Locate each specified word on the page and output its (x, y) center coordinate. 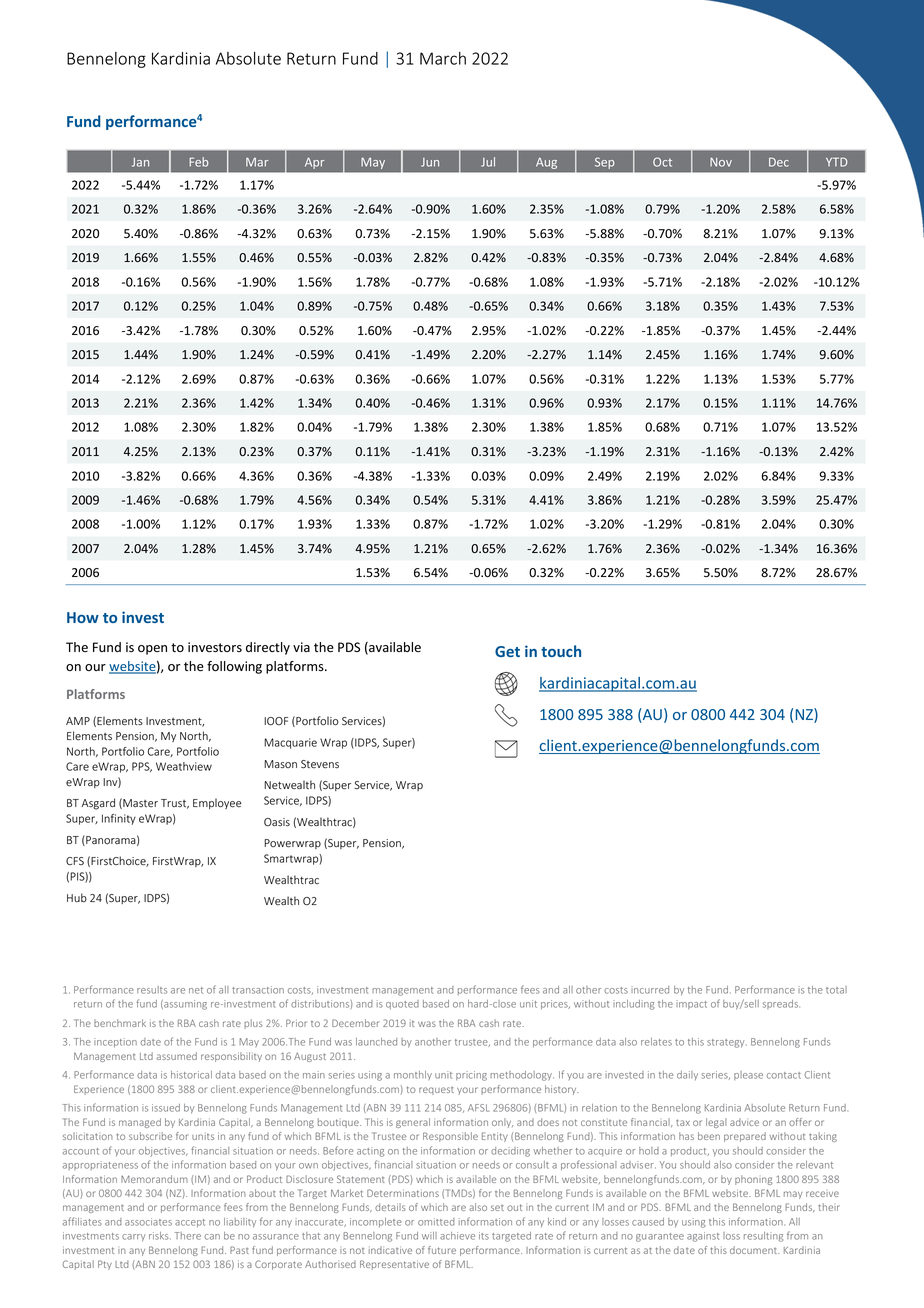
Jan (140, 162)
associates (148, 1222)
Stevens (320, 764)
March (443, 58)
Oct (662, 162)
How (83, 617)
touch (561, 651)
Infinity (119, 819)
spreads (781, 1004)
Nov (721, 162)
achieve (457, 1236)
